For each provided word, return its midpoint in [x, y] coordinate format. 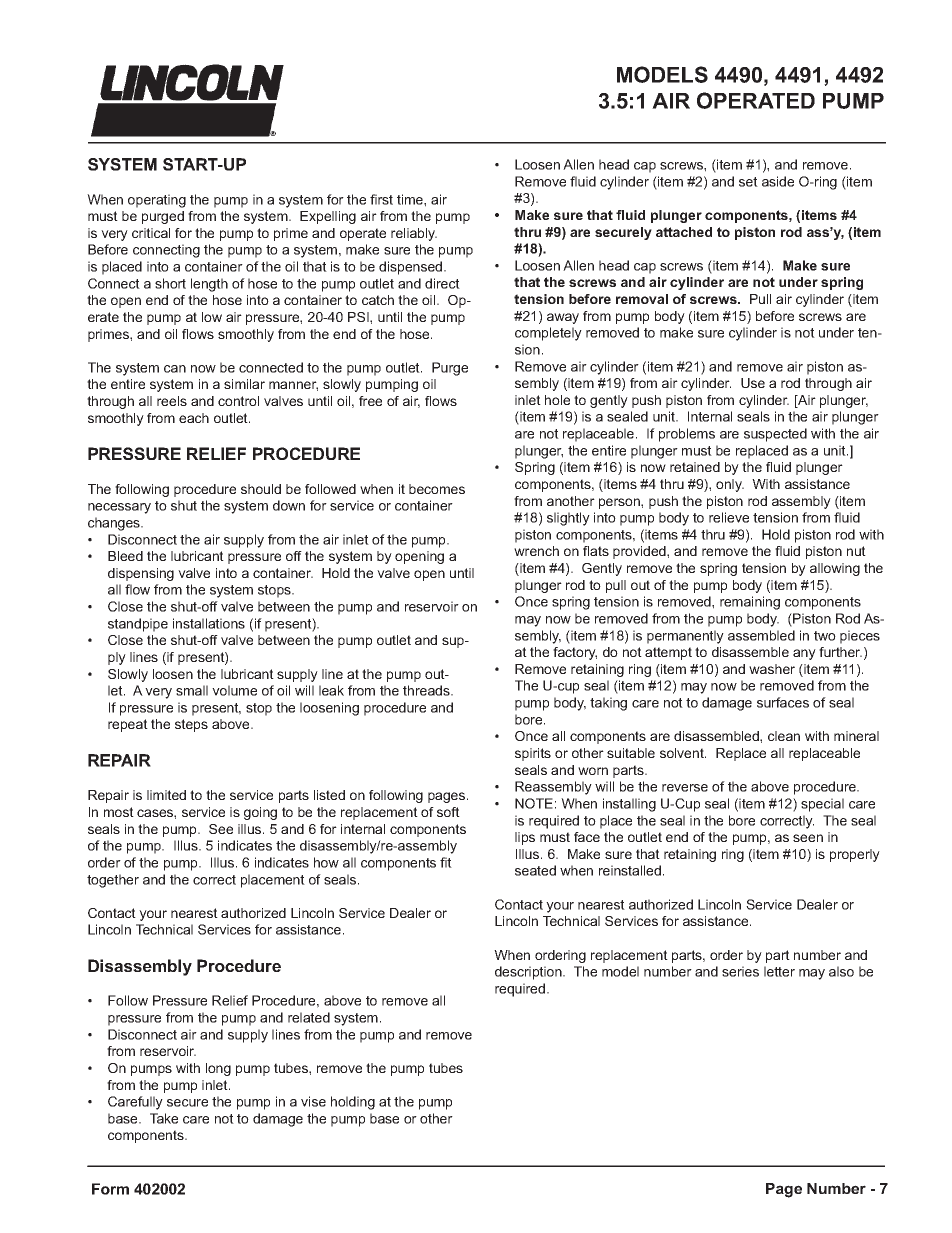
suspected [775, 435]
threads [427, 690]
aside [778, 181]
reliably [414, 234]
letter [779, 971]
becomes [437, 489]
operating [157, 201]
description [529, 973]
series [740, 971]
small [192, 690]
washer [772, 669]
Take [164, 1118]
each [194, 418]
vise [313, 1101]
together [113, 881]
